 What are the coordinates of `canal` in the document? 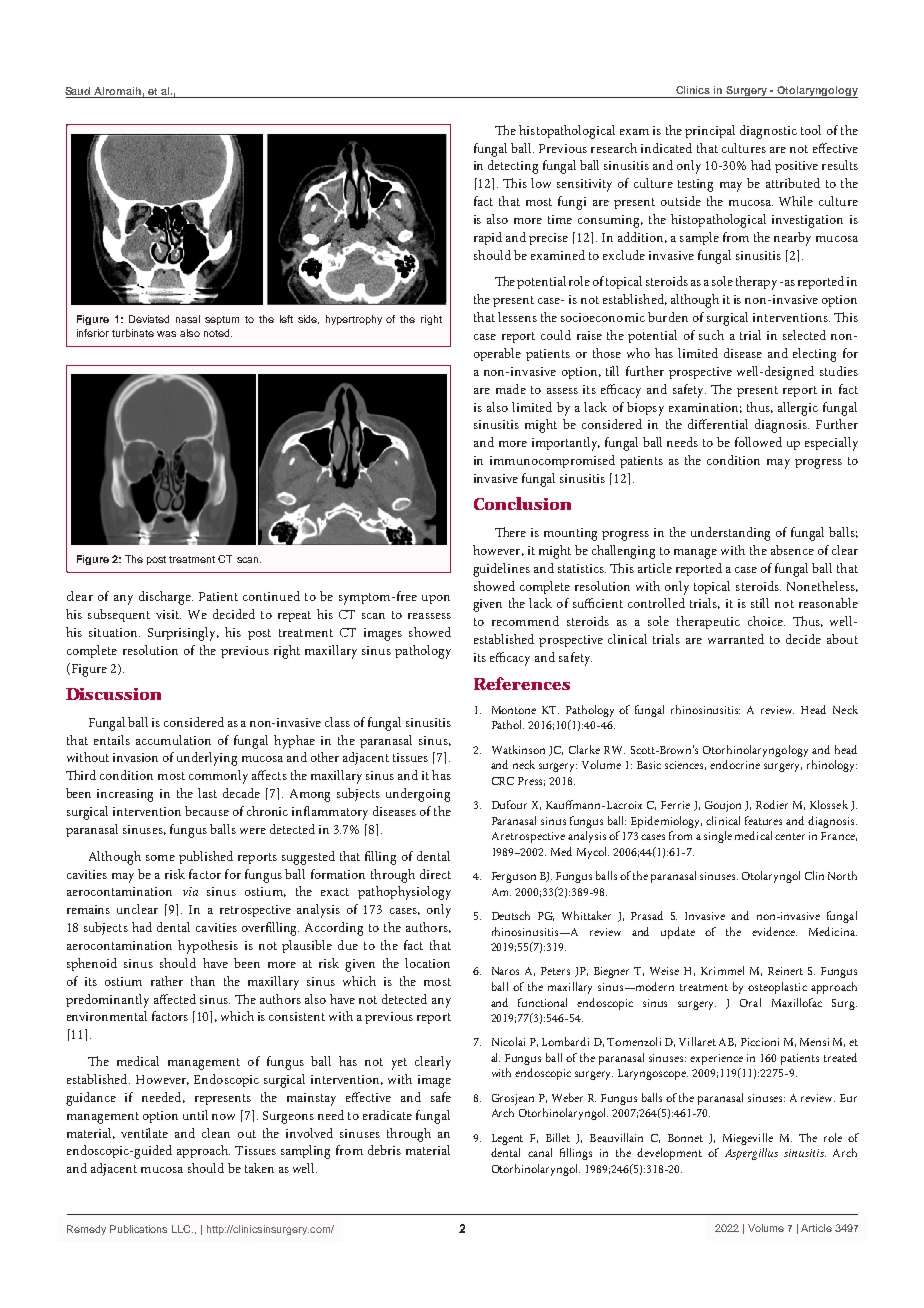 It's located at (540, 1152).
